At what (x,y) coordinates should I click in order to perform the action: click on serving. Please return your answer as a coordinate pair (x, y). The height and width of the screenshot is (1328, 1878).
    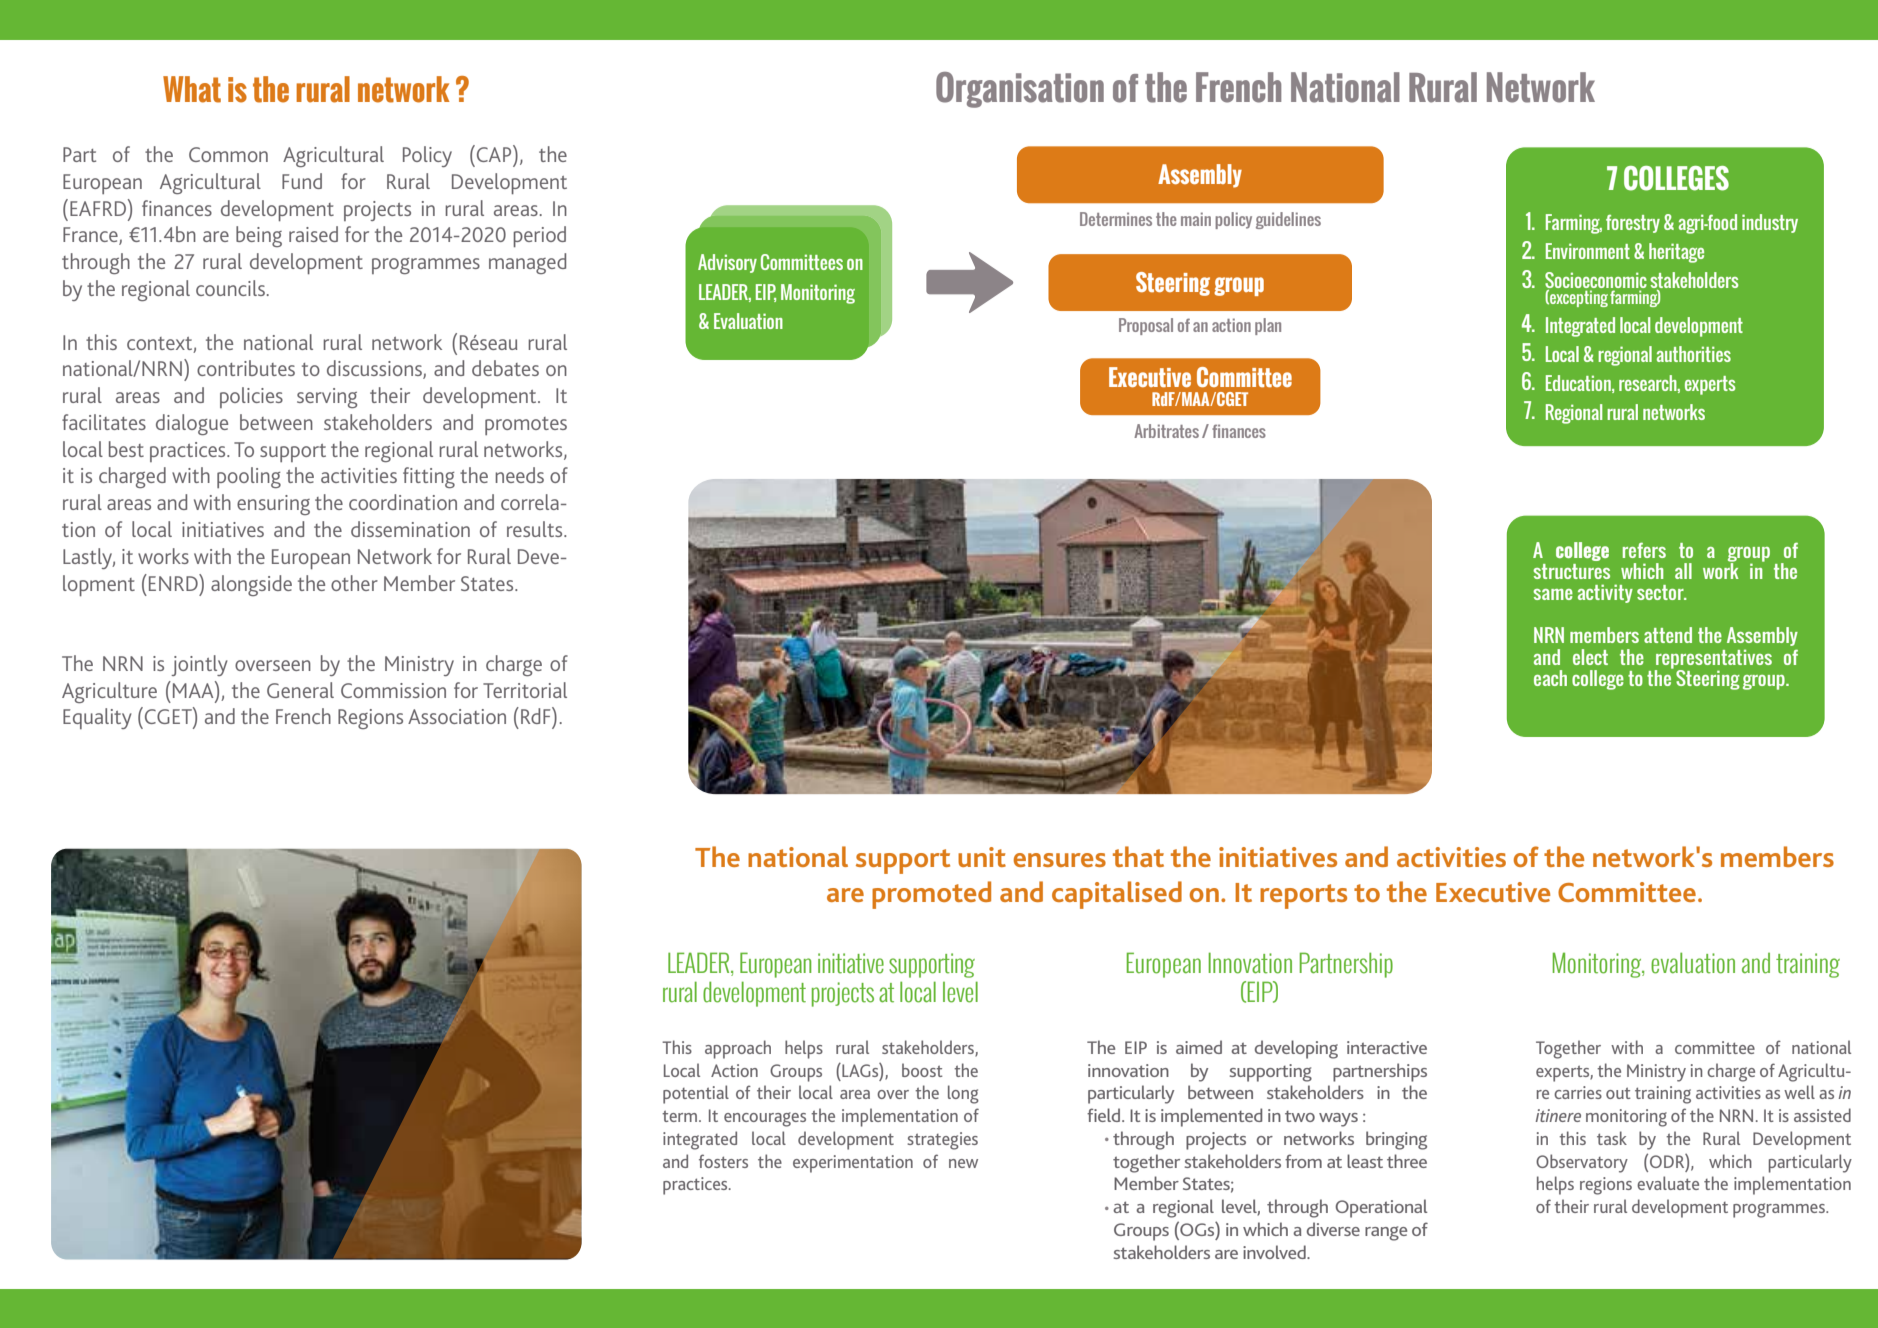
    Looking at the image, I should click on (327, 398).
